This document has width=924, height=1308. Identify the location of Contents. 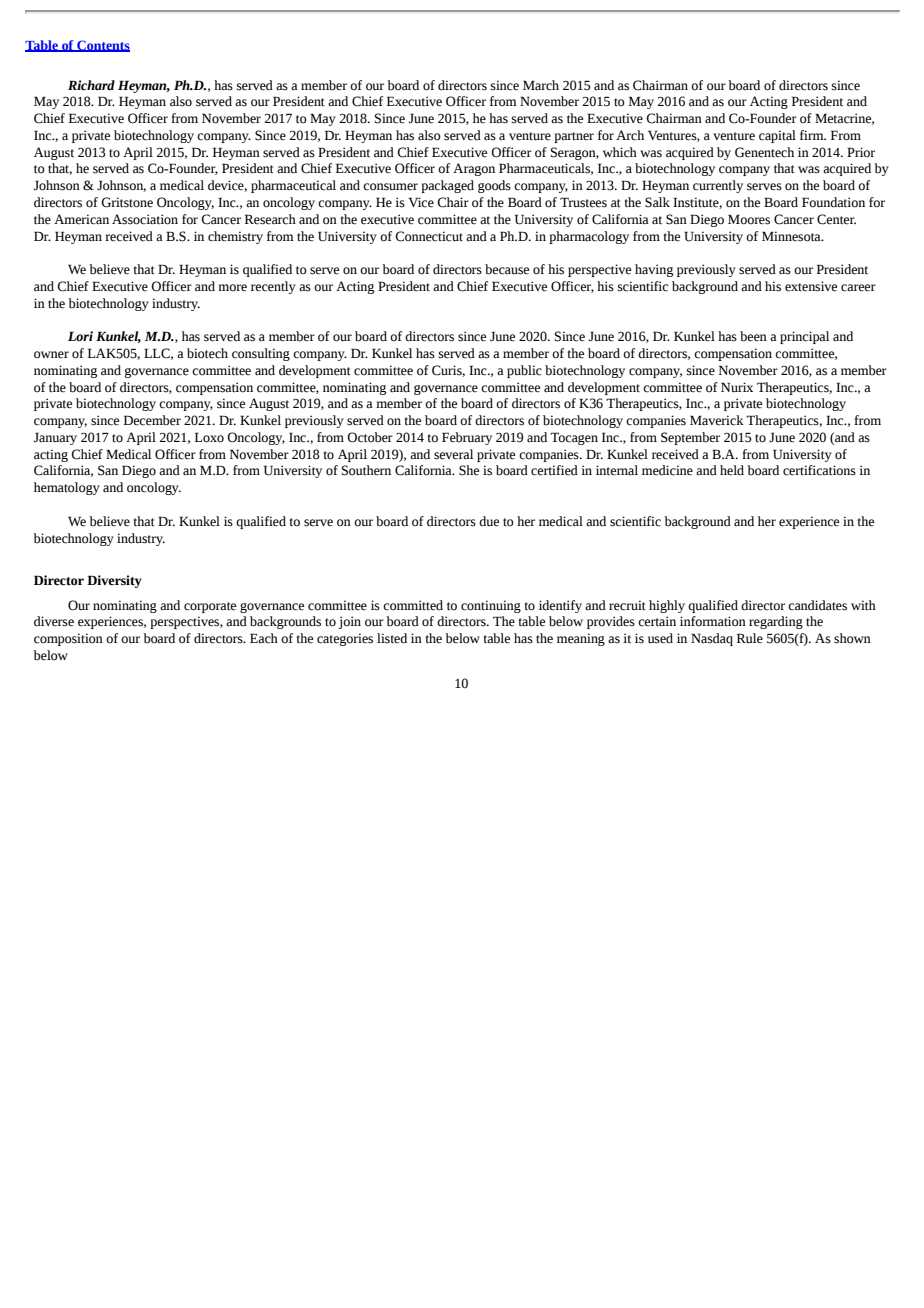
(102, 46).
